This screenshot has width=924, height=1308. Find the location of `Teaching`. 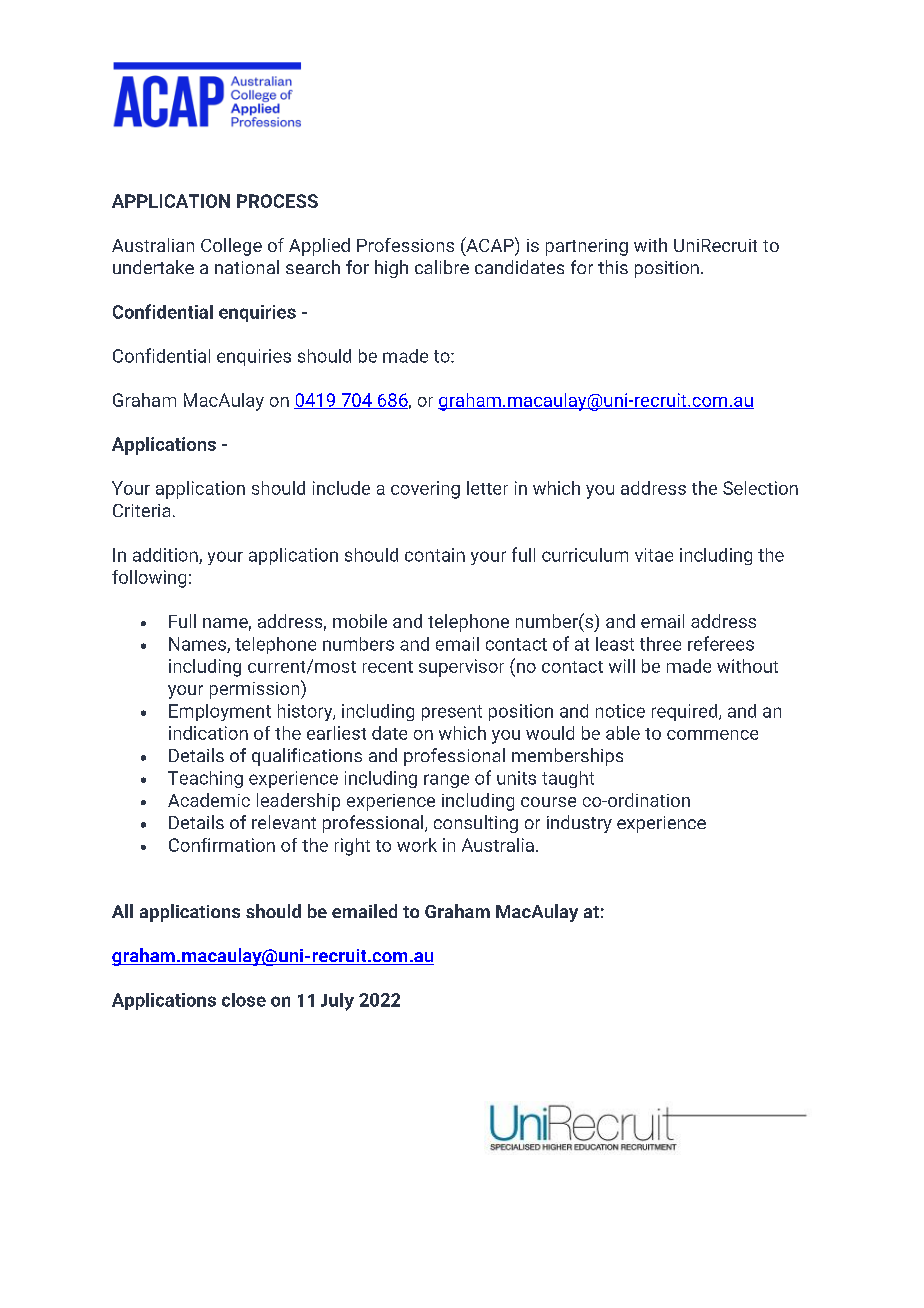

Teaching is located at coordinates (205, 779).
